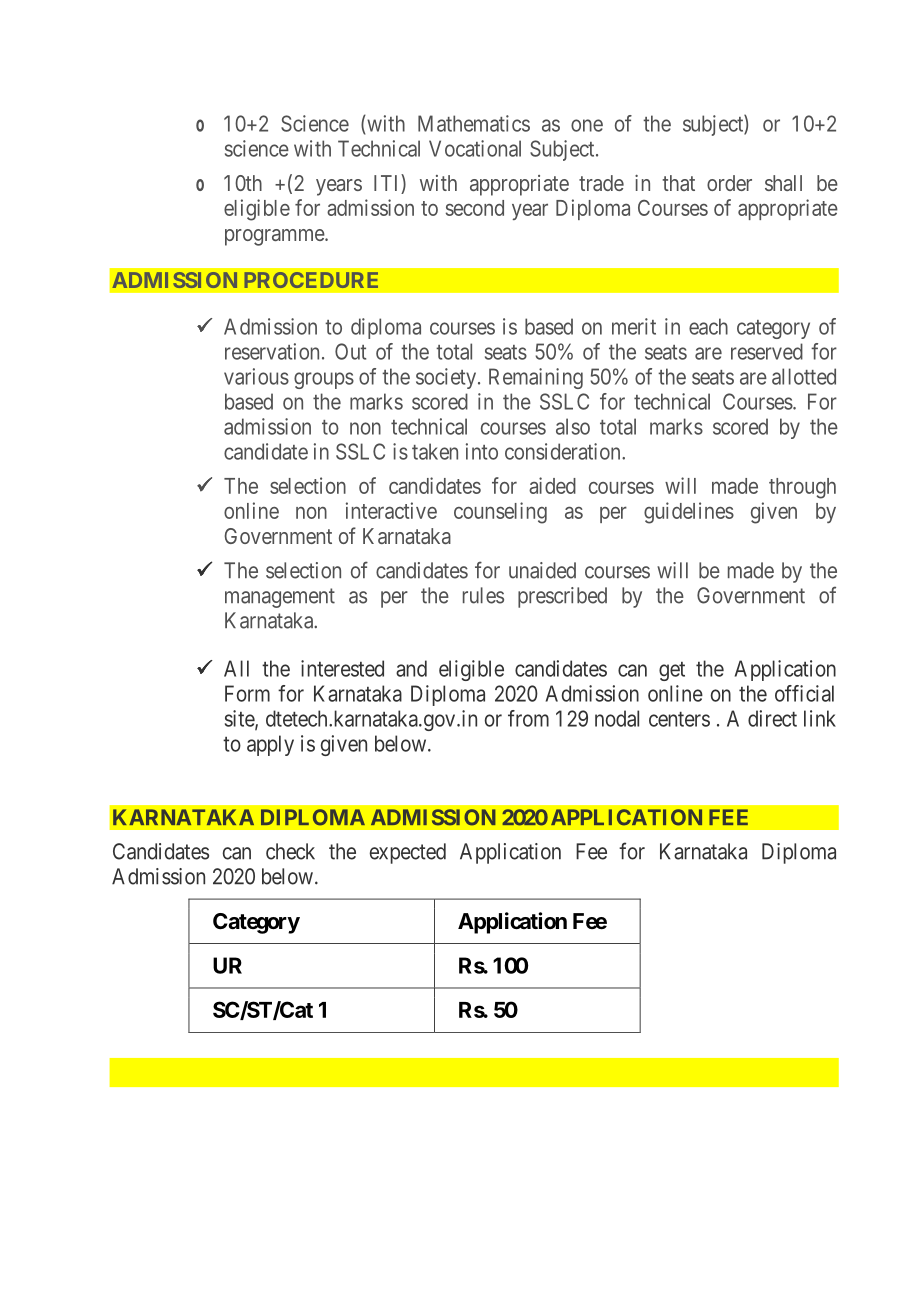  Describe the element at coordinates (408, 853) in the screenshot. I see `expected` at that location.
